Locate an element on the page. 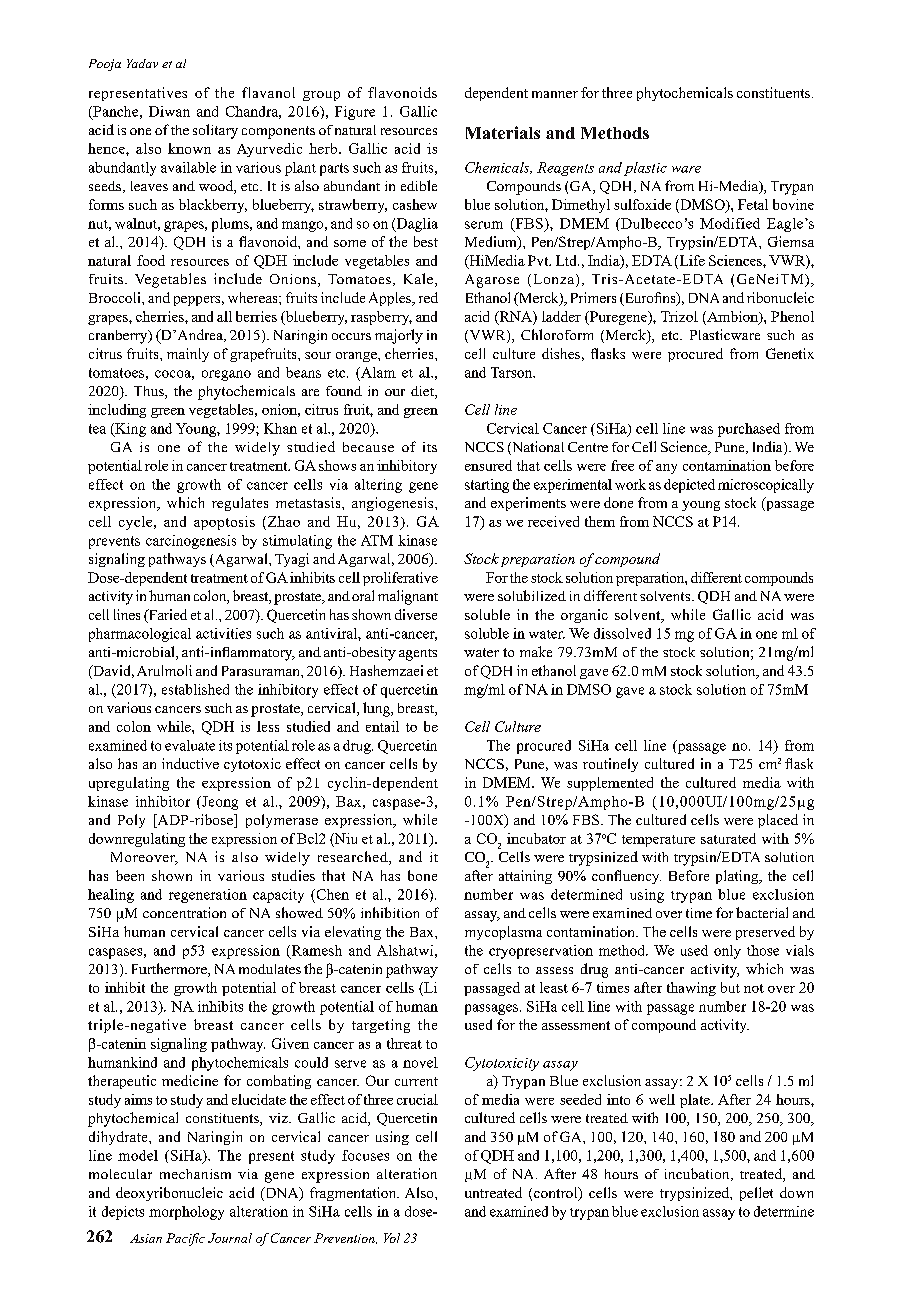  solitary is located at coordinates (215, 131).
